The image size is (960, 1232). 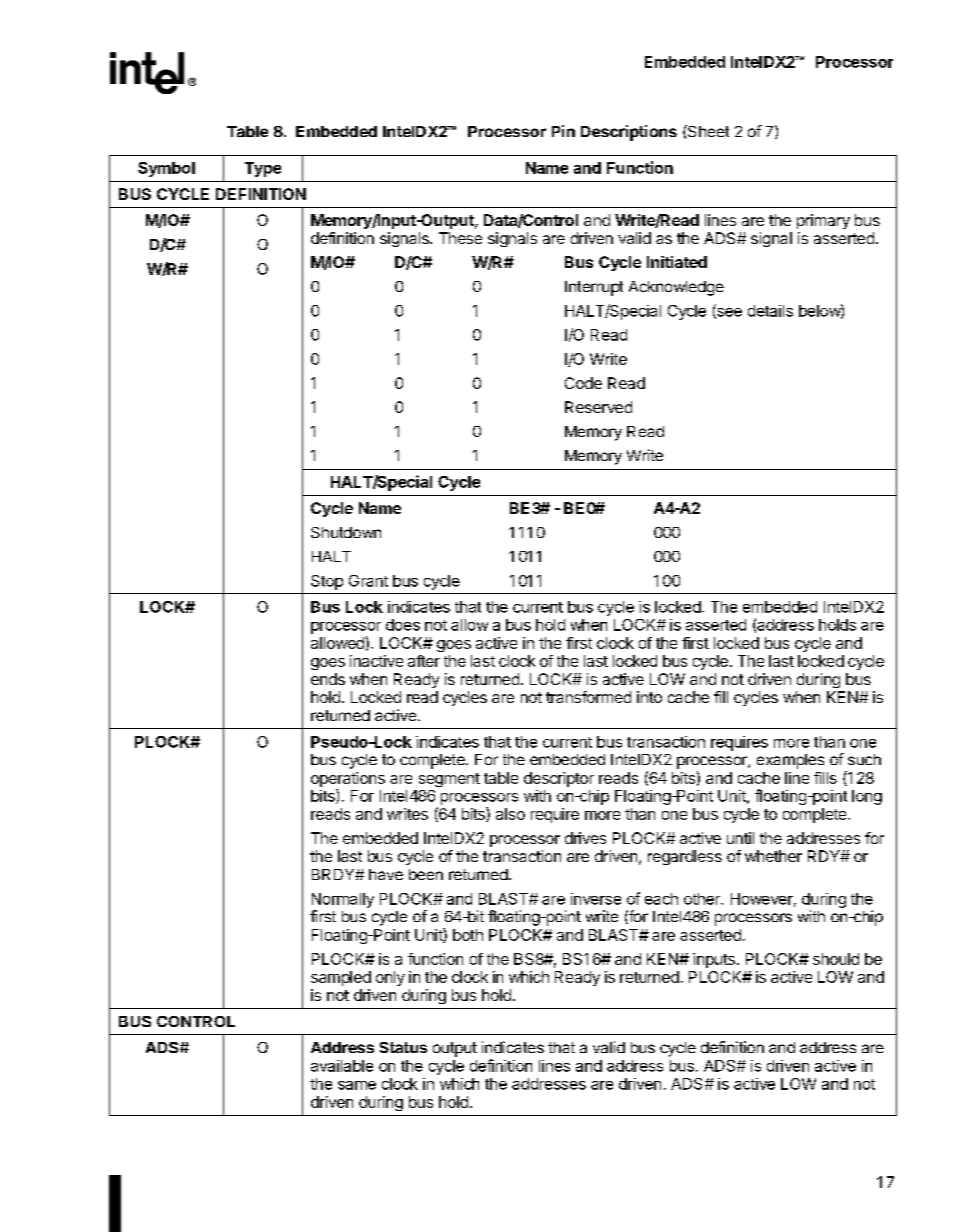 What do you see at coordinates (327, 582) in the page?
I see `Stop` at bounding box center [327, 582].
